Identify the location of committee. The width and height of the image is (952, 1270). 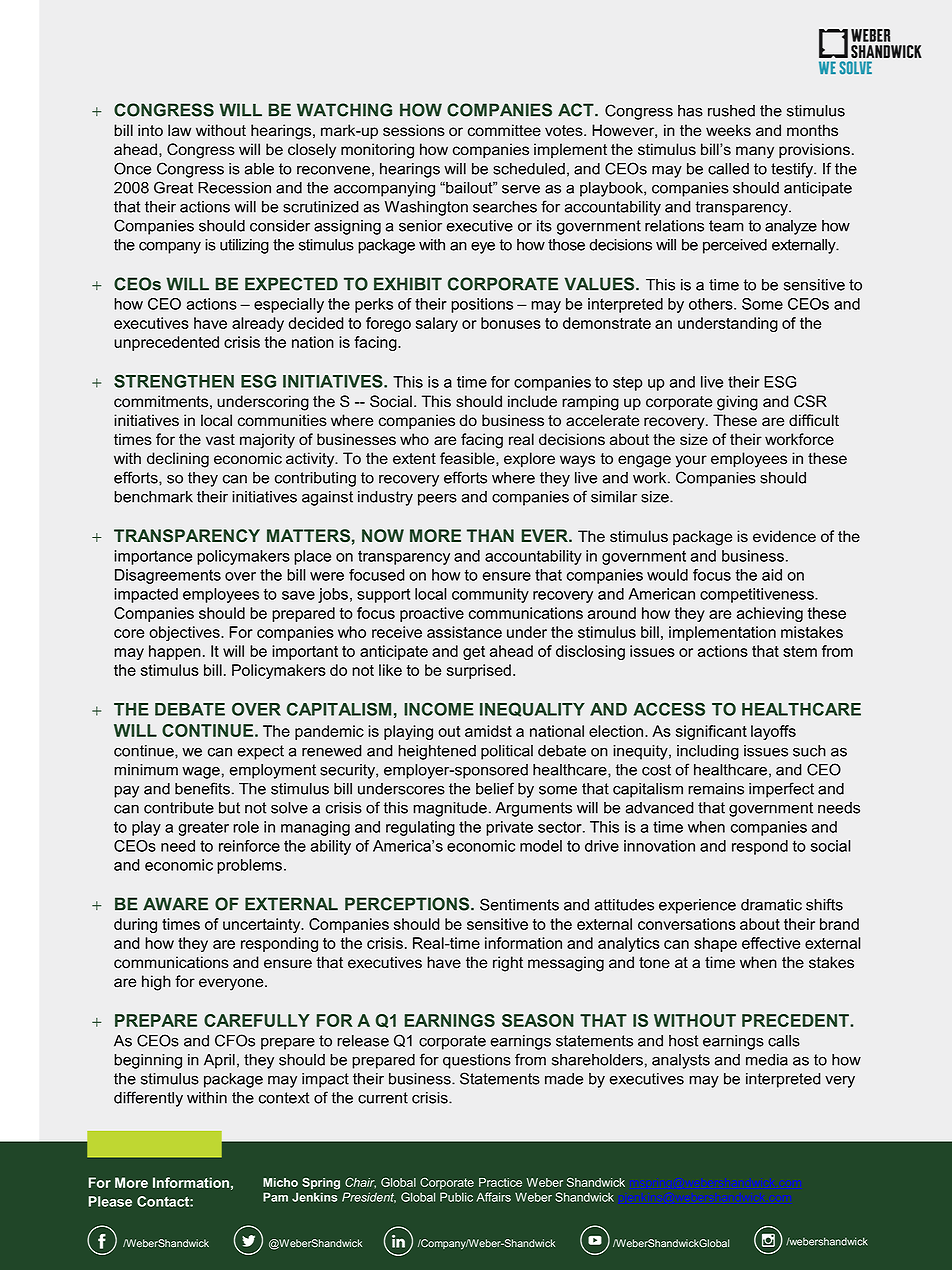
(504, 130).
